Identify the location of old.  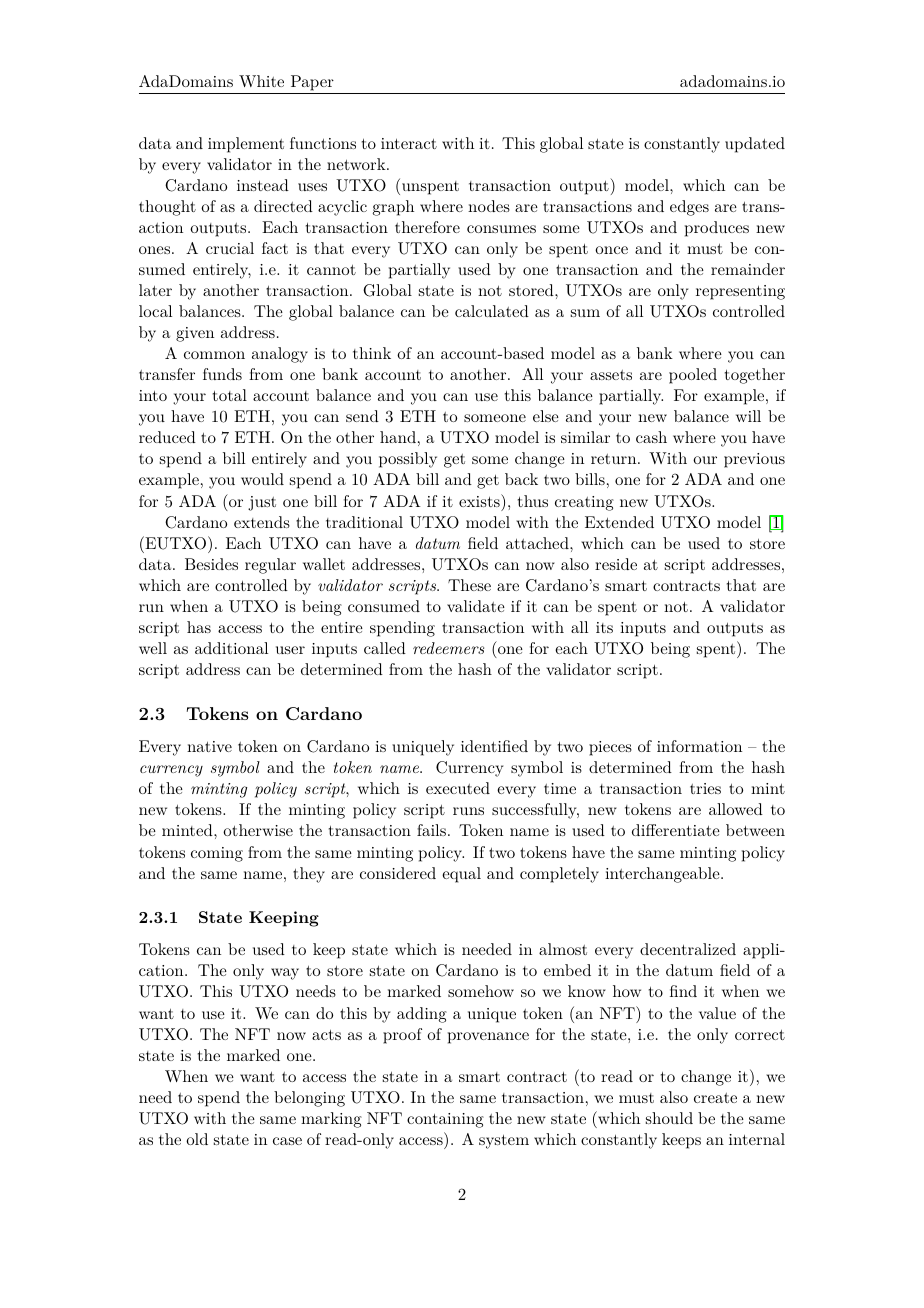
(197, 1139).
